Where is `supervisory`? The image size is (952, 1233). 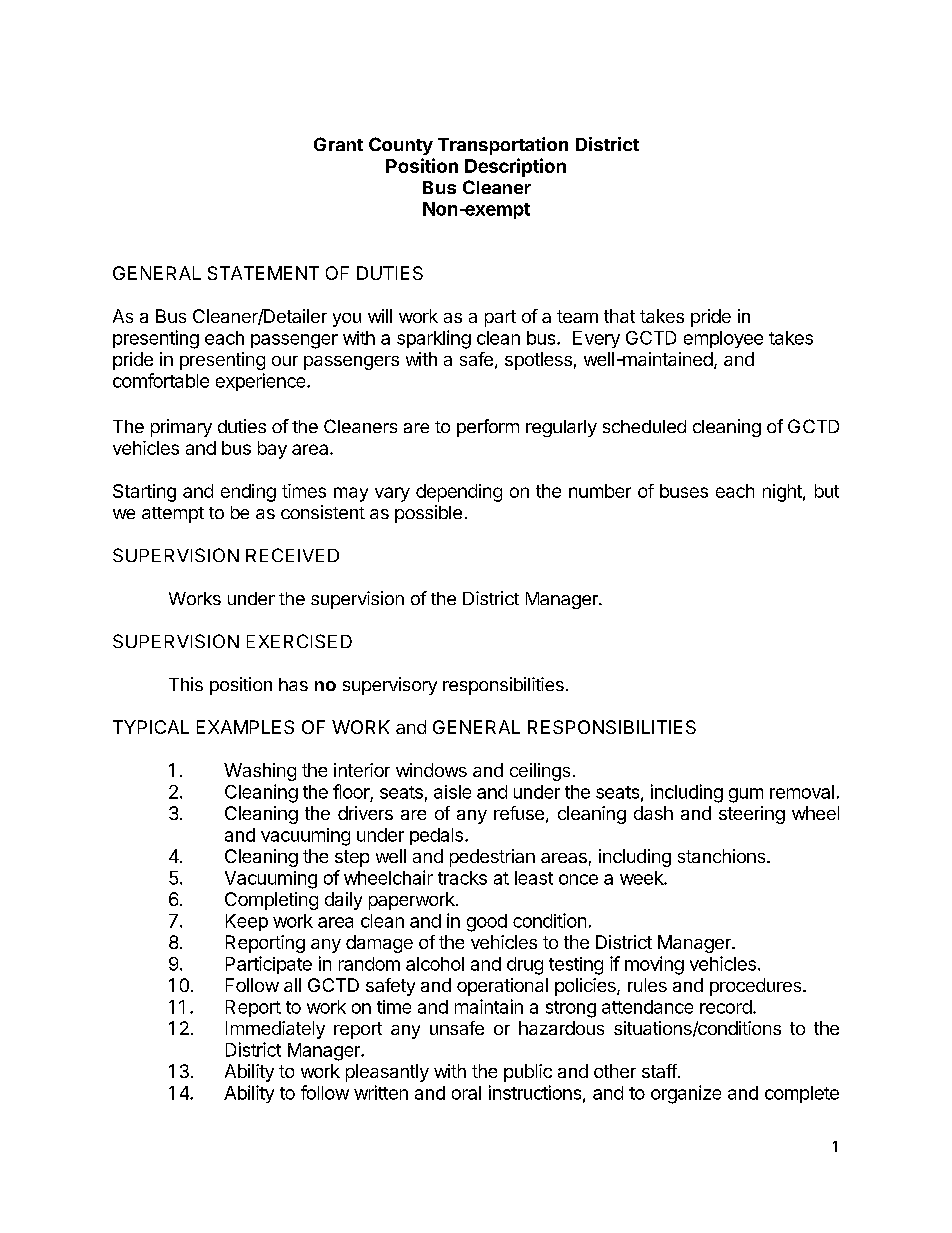 supervisory is located at coordinates (390, 686).
